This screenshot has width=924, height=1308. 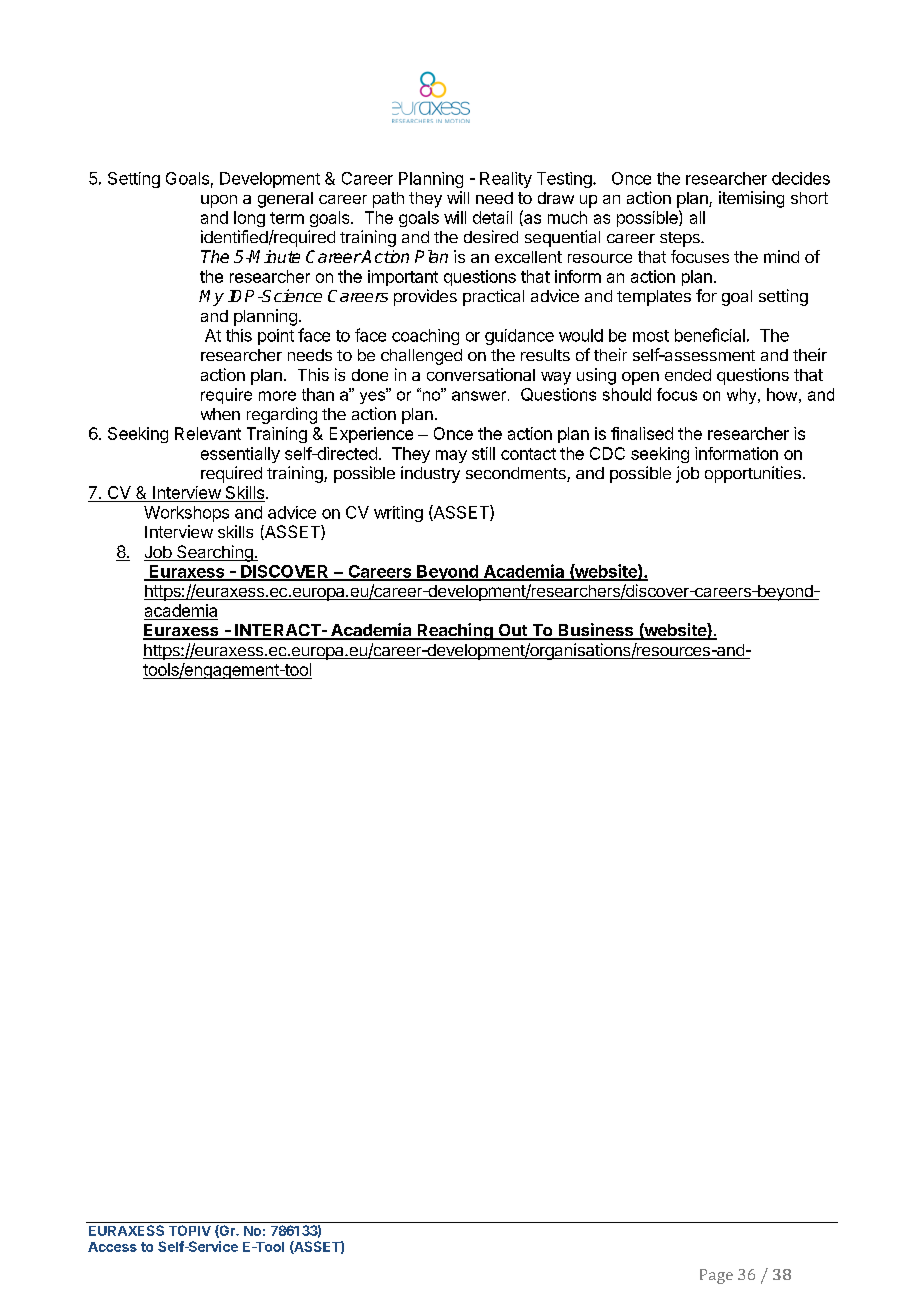 What do you see at coordinates (112, 1247) in the screenshot?
I see `Access` at bounding box center [112, 1247].
